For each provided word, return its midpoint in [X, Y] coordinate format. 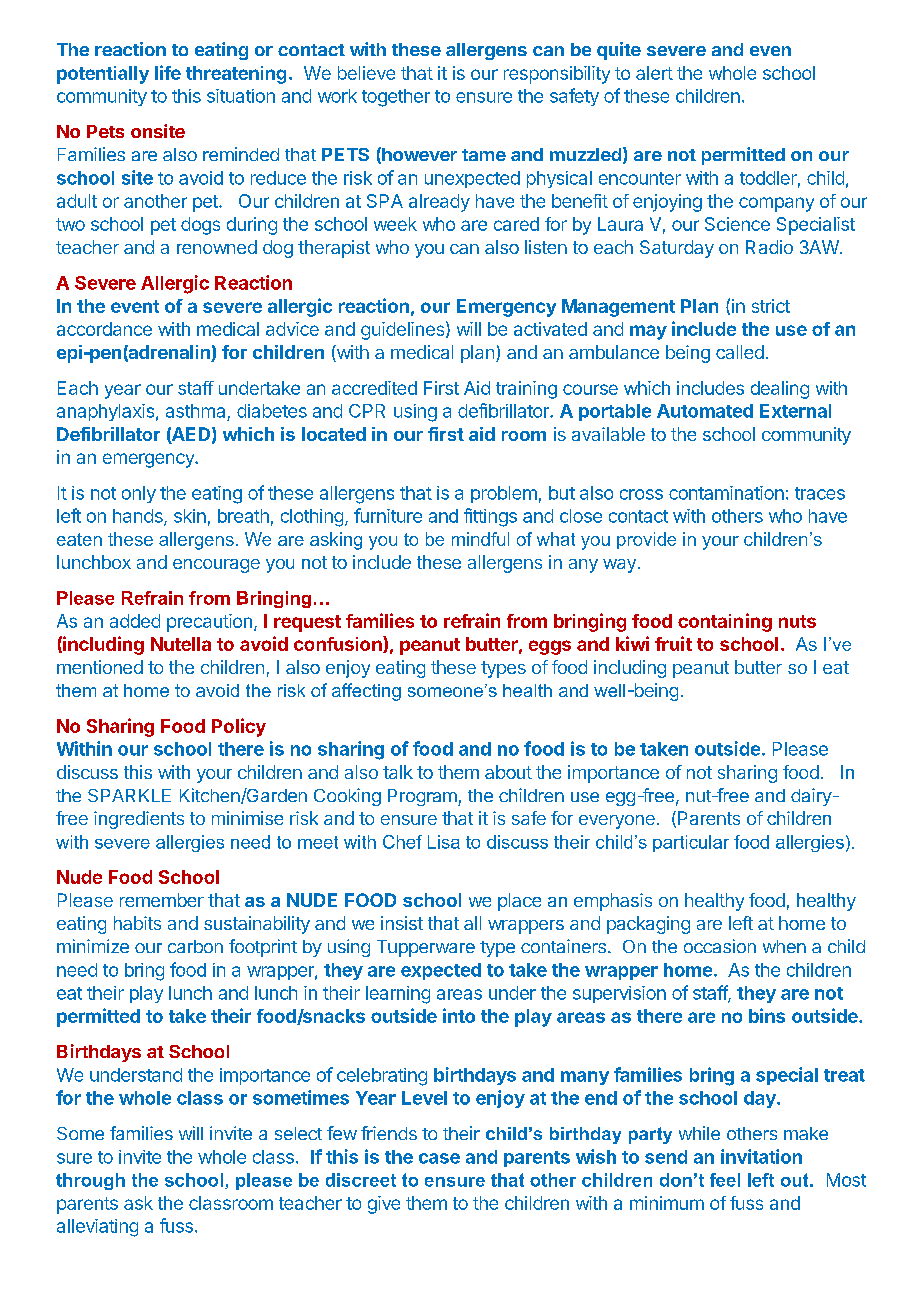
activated [550, 329]
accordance [104, 329]
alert [654, 73]
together [396, 98]
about [508, 772]
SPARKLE [129, 795]
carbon [195, 946]
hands [139, 517]
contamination [726, 493]
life [168, 72]
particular [691, 843]
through [90, 1181]
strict [771, 306]
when [784, 946]
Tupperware [426, 948]
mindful [480, 539]
